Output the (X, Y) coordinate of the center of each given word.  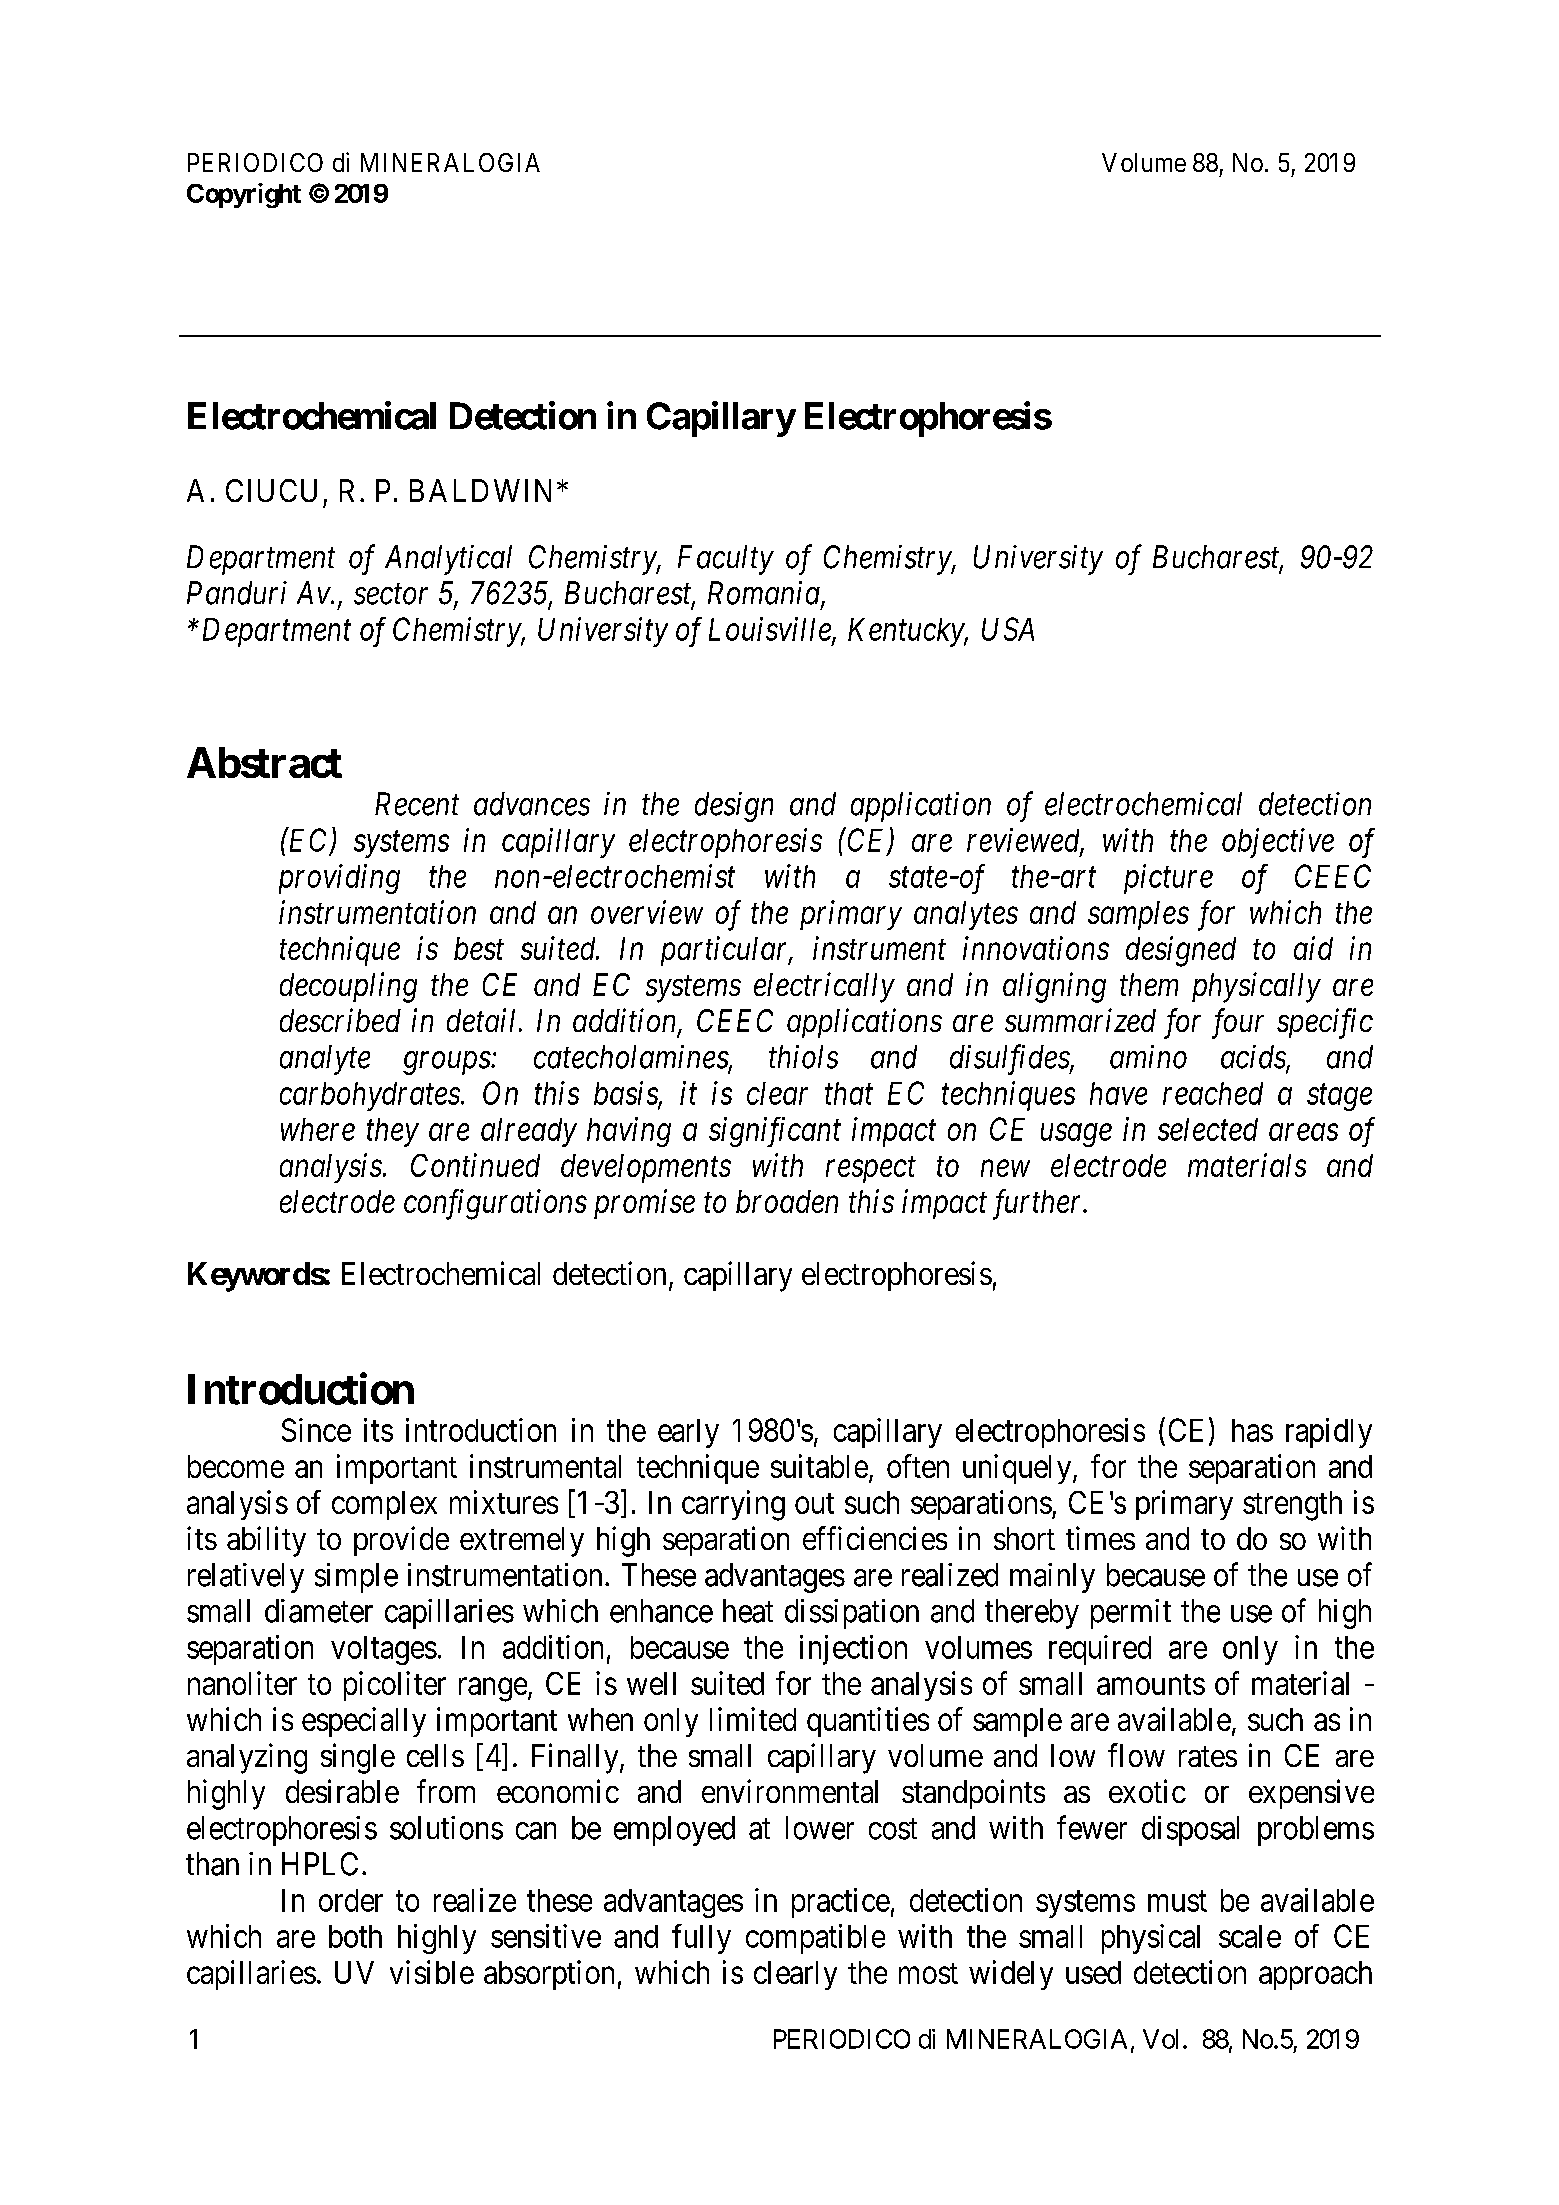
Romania (765, 594)
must (1177, 1901)
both (355, 1936)
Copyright (244, 195)
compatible (815, 1939)
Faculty (726, 560)
